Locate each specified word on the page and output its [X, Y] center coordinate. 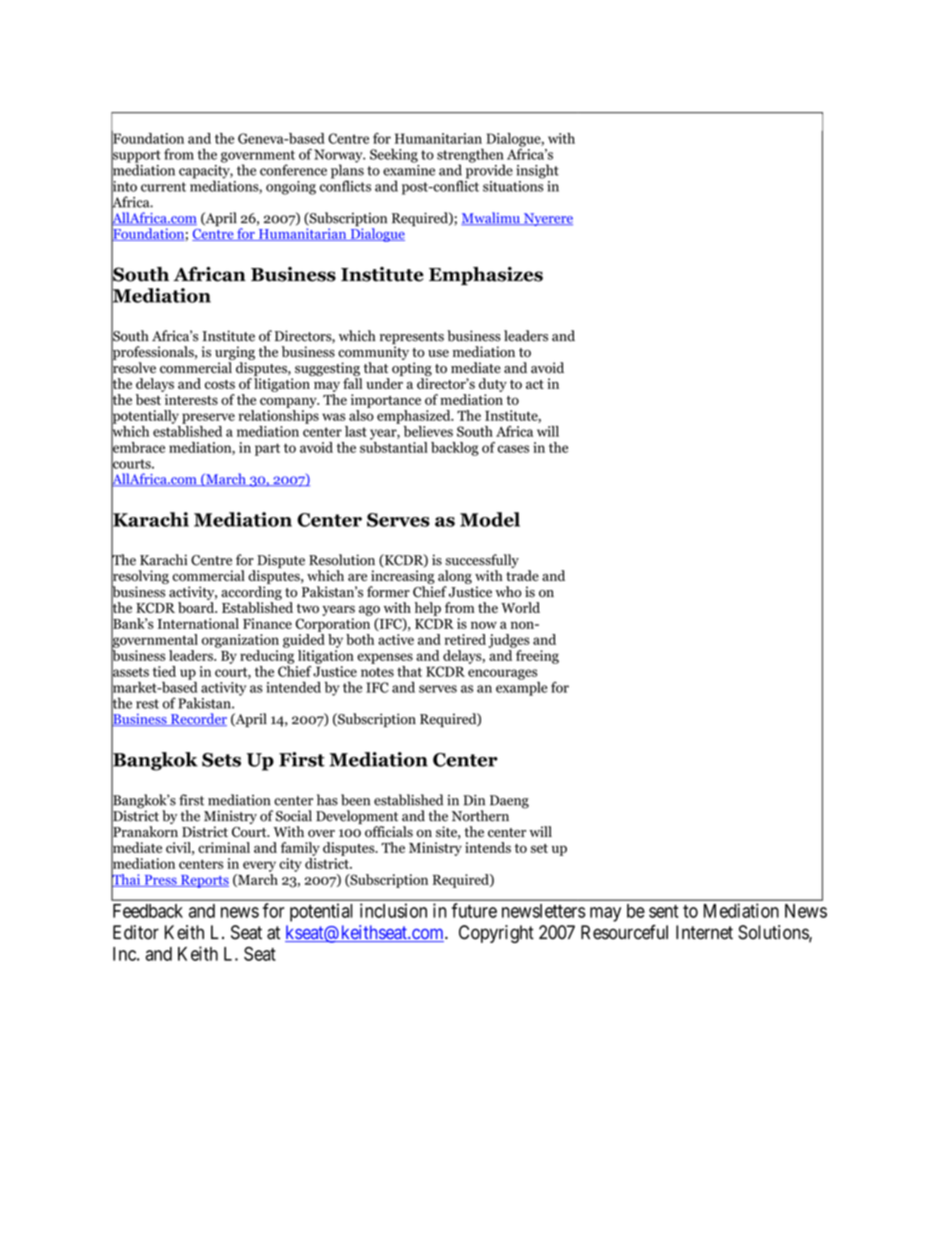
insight [537, 171]
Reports [204, 881]
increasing [403, 577]
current [163, 187]
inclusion [393, 910]
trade [522, 575]
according [251, 593]
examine [409, 169]
